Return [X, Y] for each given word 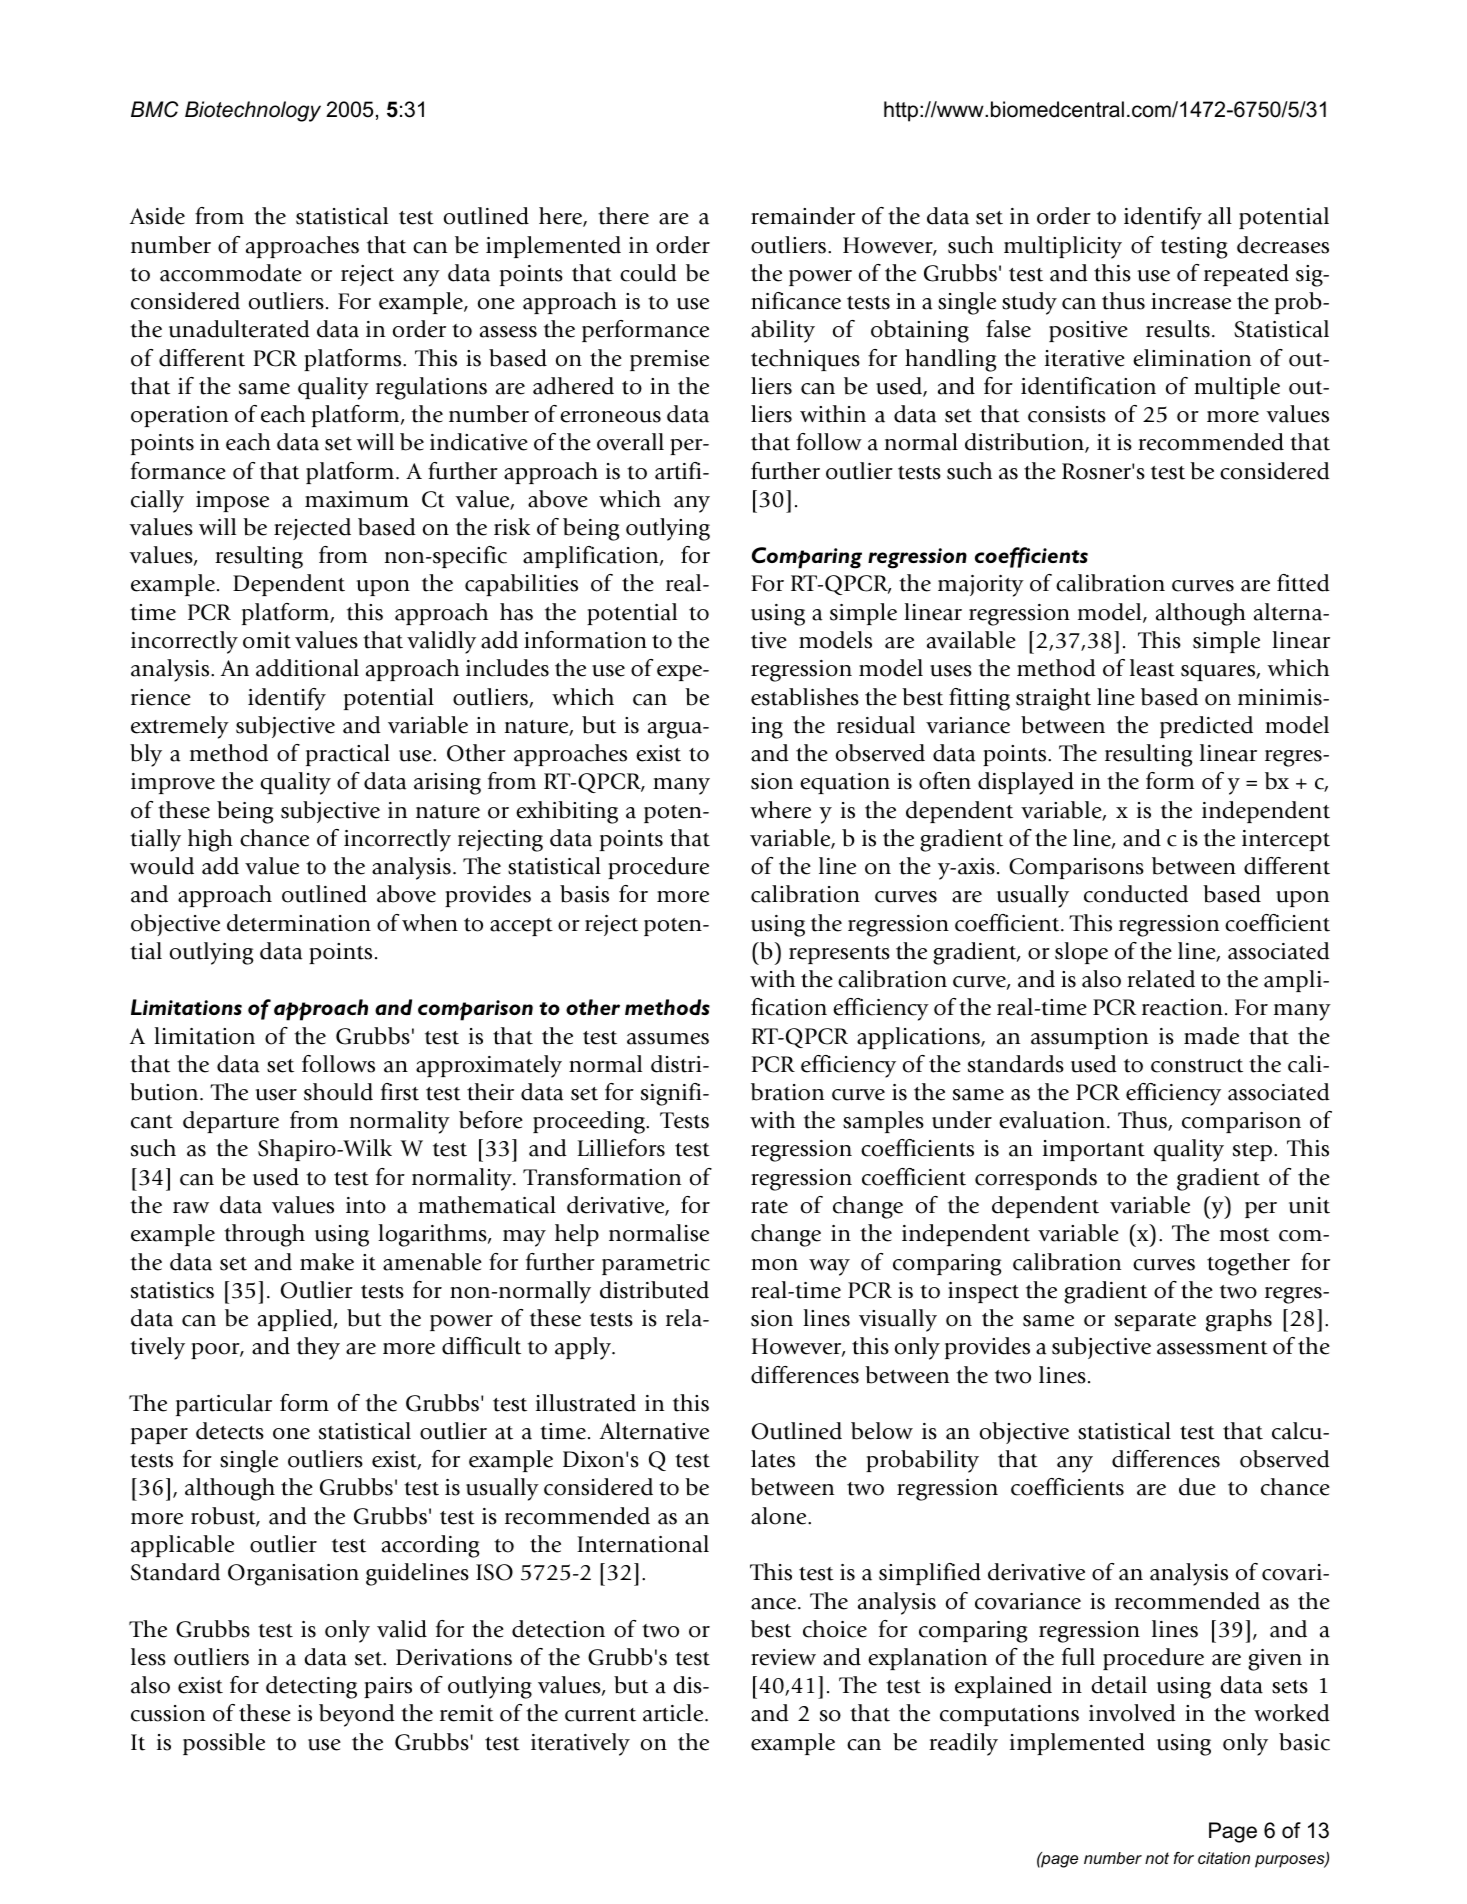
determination [299, 923]
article [674, 1713]
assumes [668, 1039]
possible [224, 1744]
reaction [1182, 1007]
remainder [803, 216]
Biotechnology [253, 111]
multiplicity [1063, 247]
